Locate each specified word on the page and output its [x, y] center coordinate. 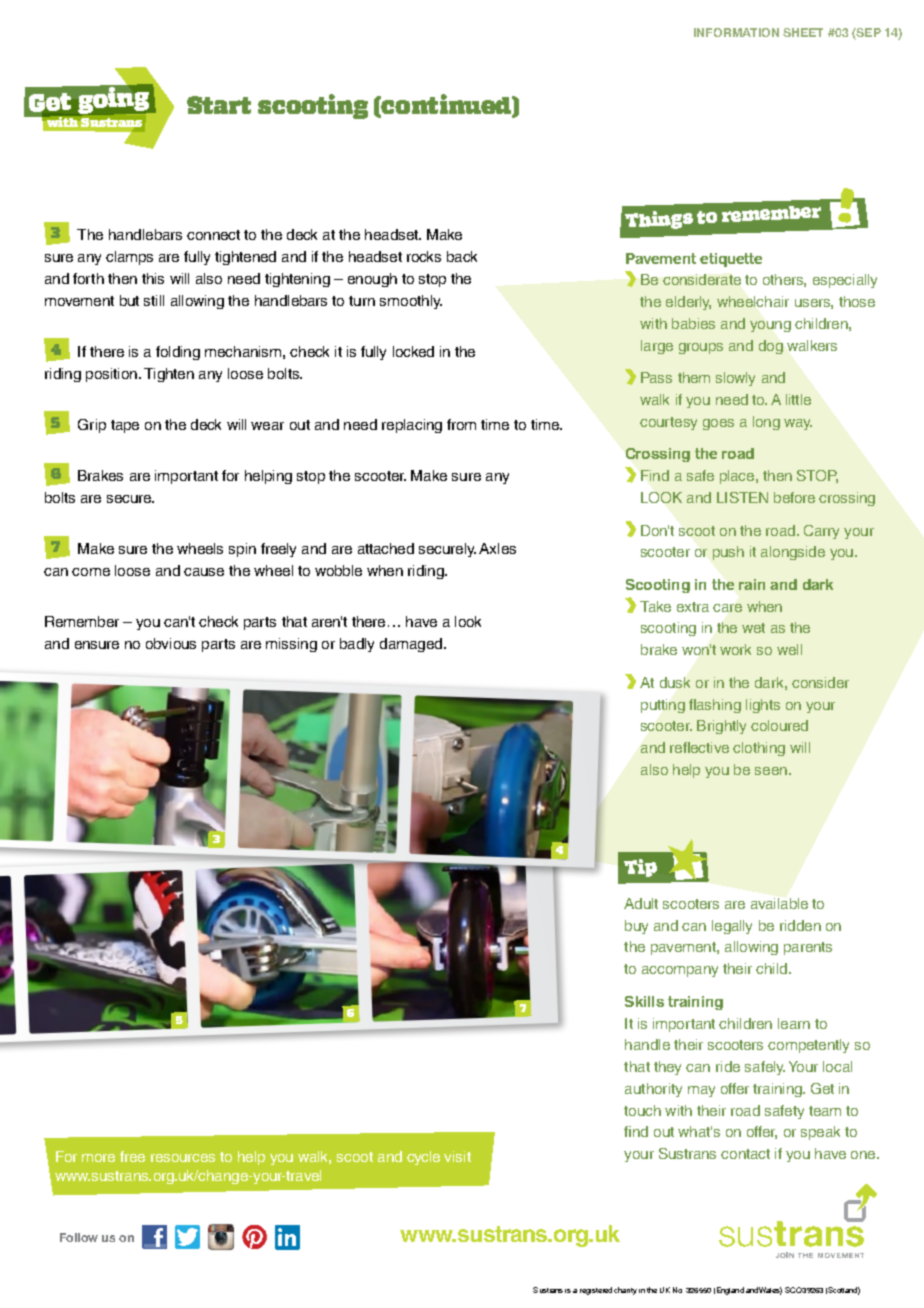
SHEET [803, 32]
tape [125, 426]
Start [219, 105]
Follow [79, 1237]
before [794, 497]
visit [457, 1156]
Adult [641, 903]
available [779, 903]
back [462, 256]
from [461, 424]
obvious [171, 643]
